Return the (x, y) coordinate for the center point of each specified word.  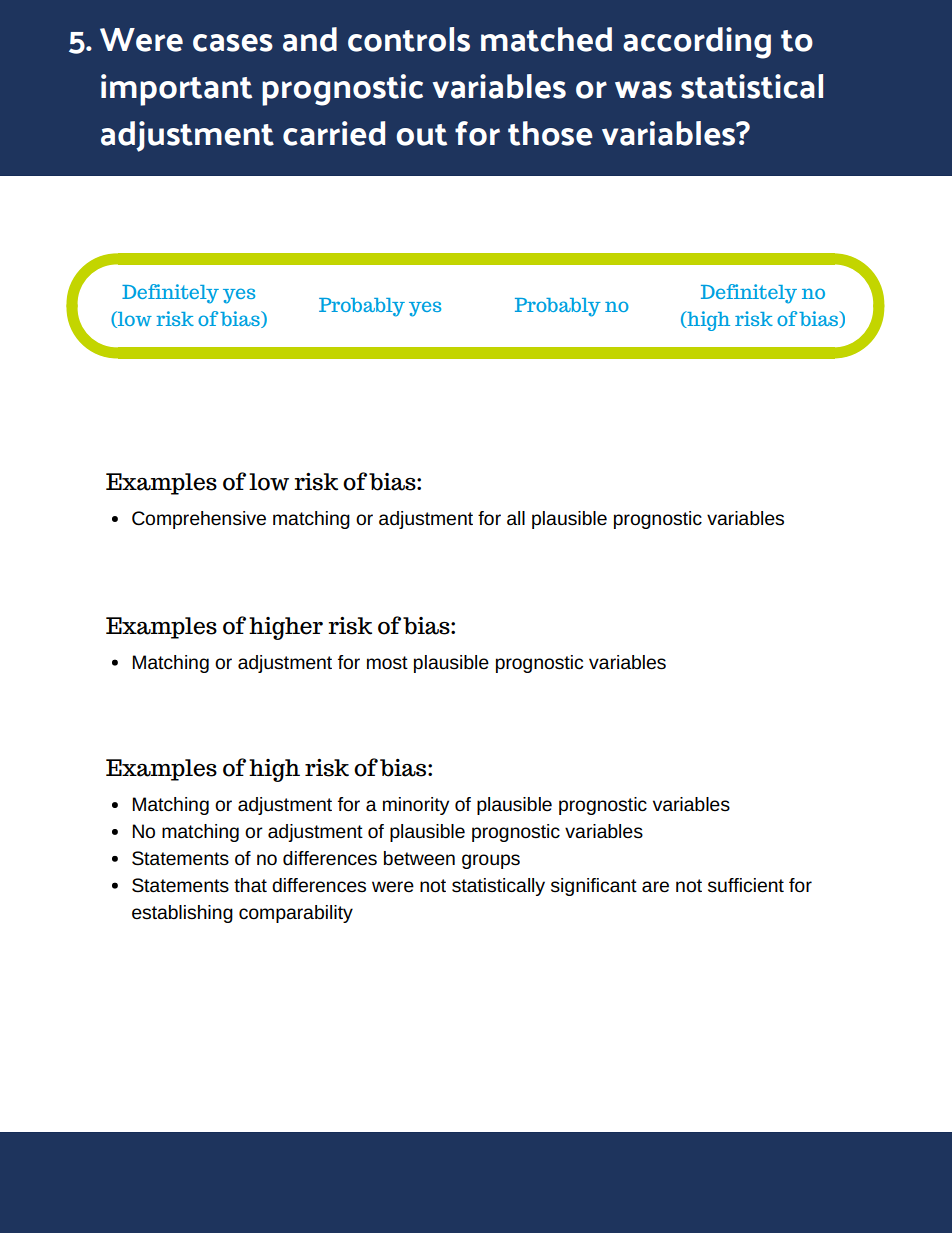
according (697, 43)
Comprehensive (199, 520)
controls (409, 39)
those (550, 133)
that (250, 885)
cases (233, 43)
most (387, 663)
